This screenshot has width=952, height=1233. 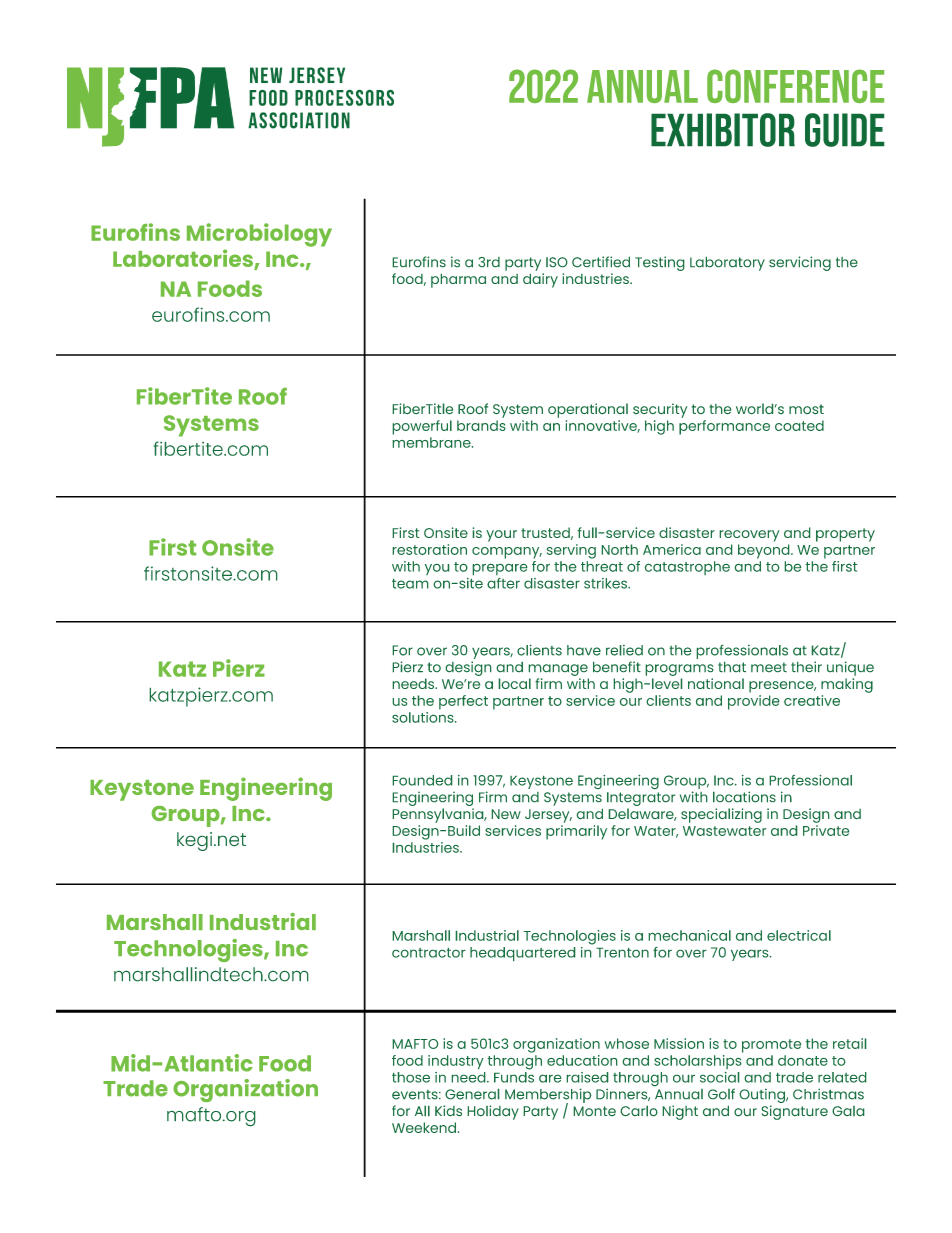 I want to click on Microbiology, so click(x=259, y=235).
